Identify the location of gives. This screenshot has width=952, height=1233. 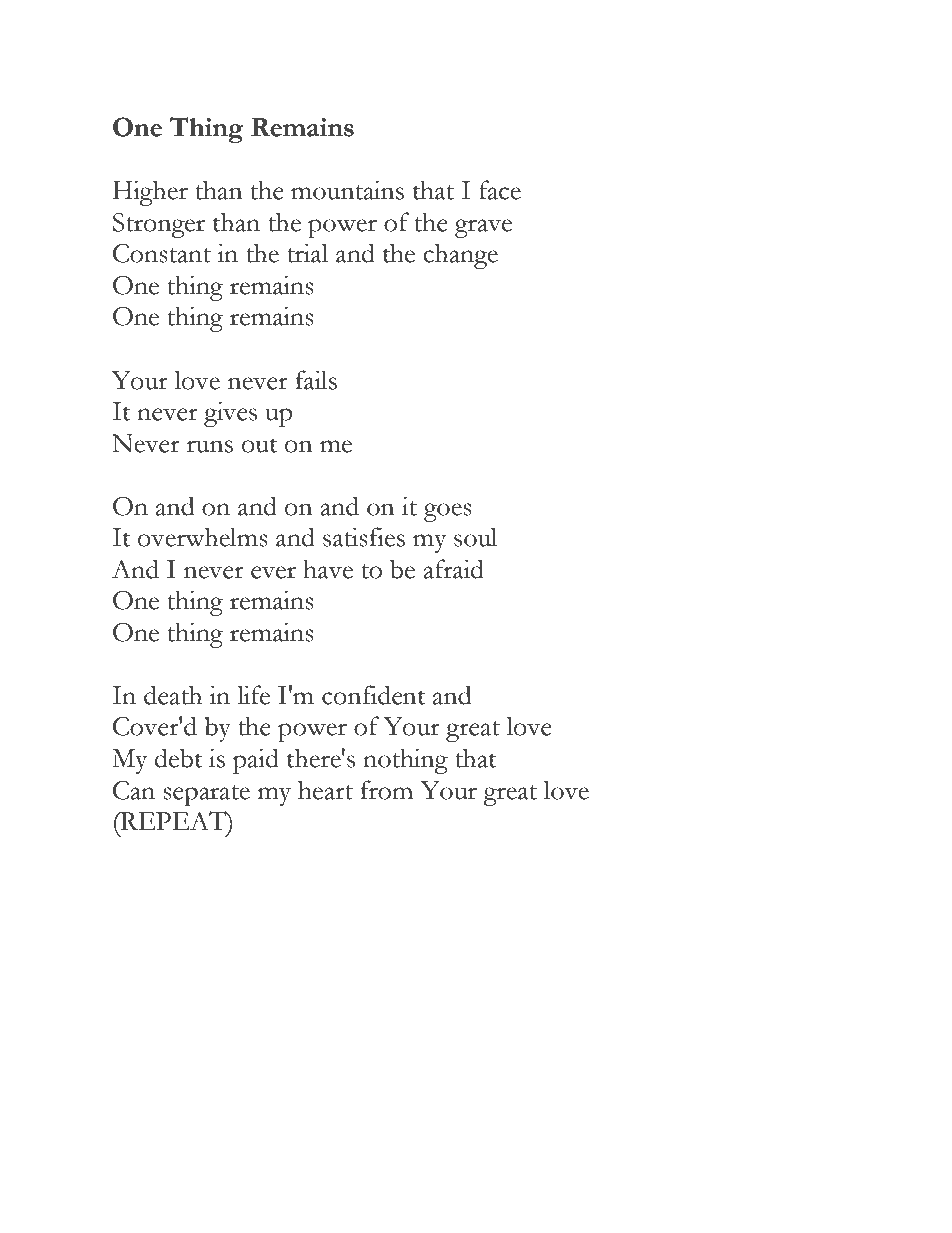
(230, 414).
